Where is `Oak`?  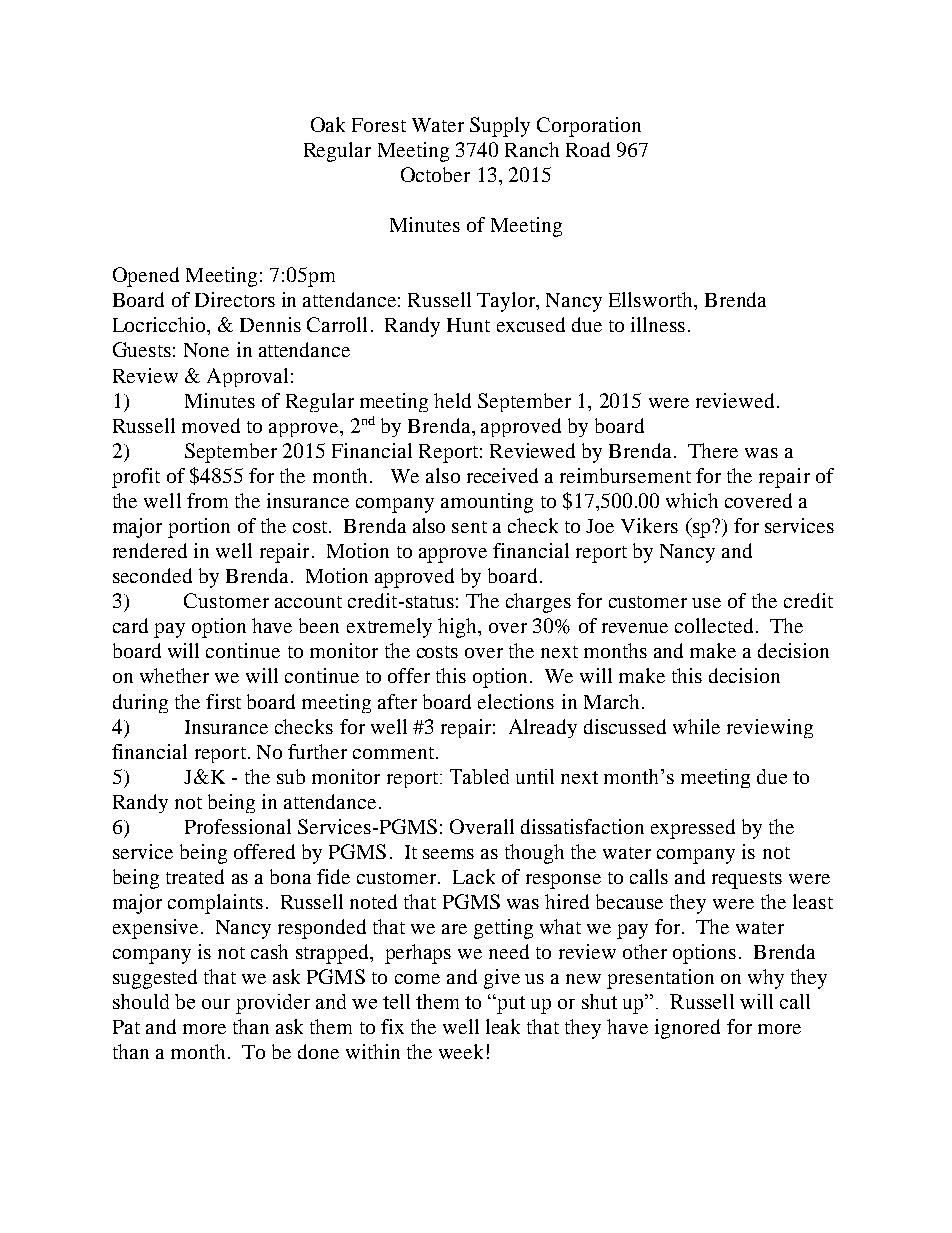
Oak is located at coordinates (328, 124).
